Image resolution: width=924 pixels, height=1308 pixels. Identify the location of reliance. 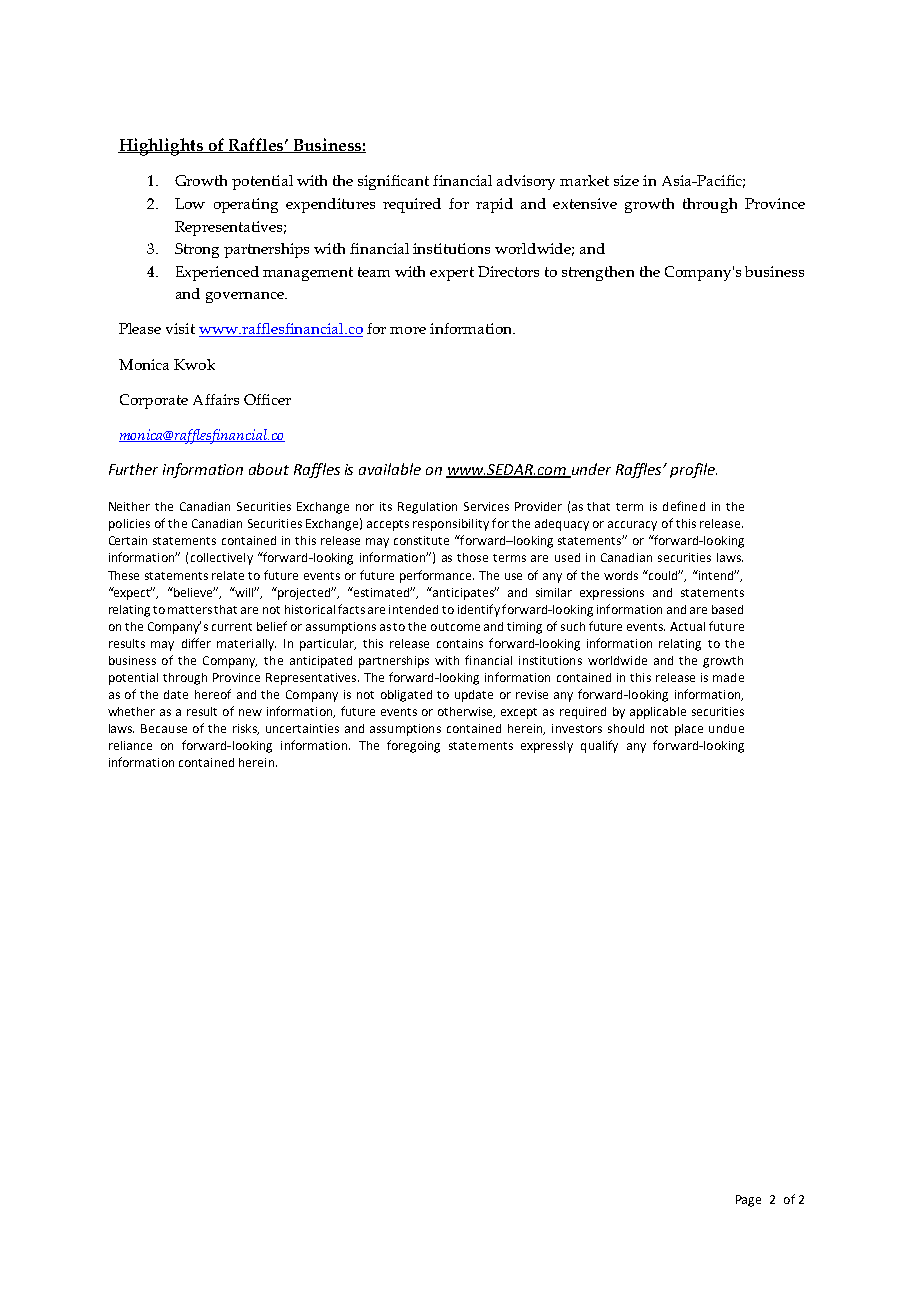
(130, 745).
